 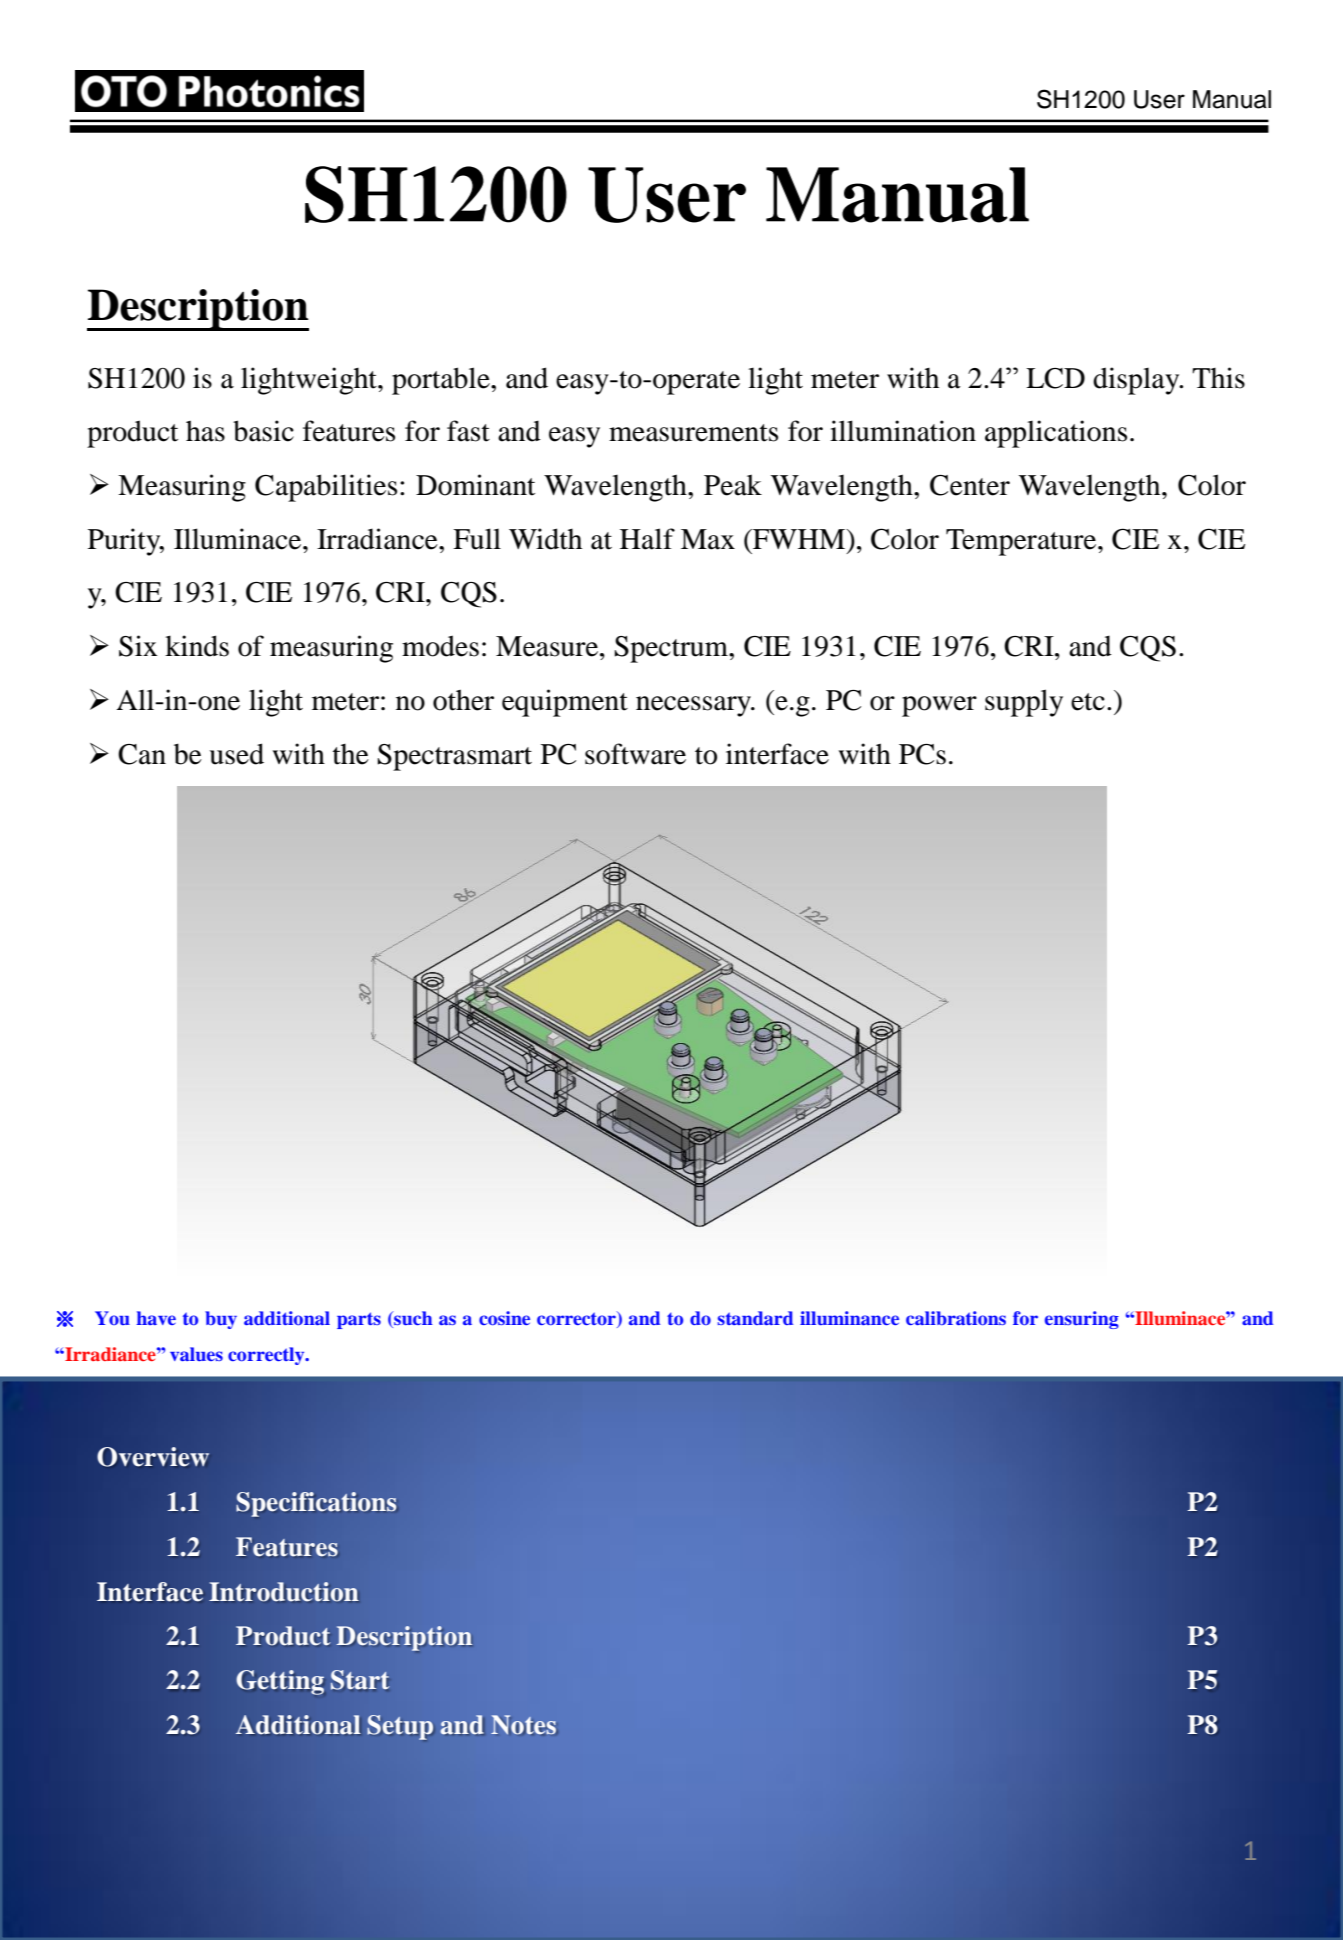 What do you see at coordinates (236, 754) in the screenshot?
I see `used` at bounding box center [236, 754].
